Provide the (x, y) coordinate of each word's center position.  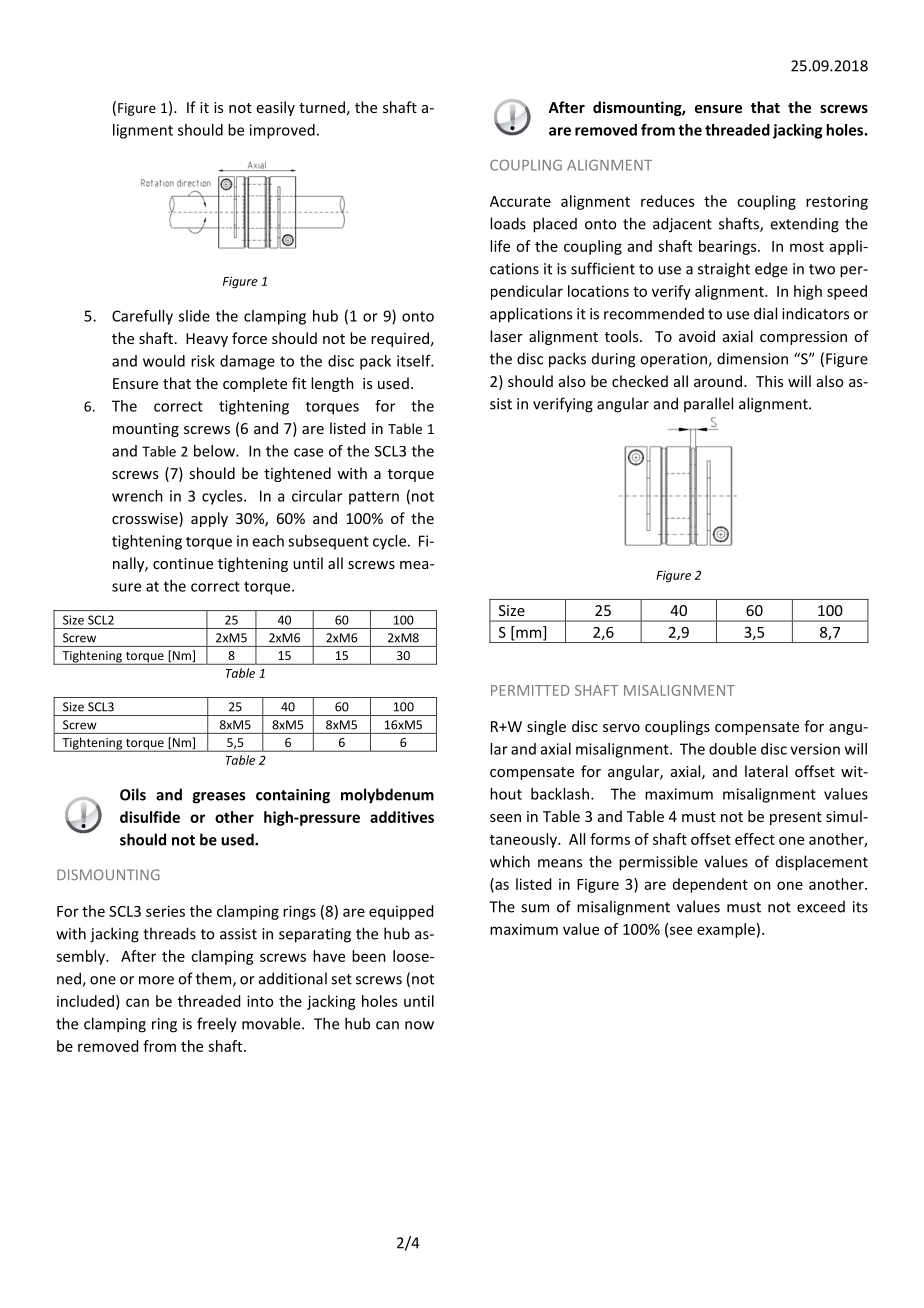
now (419, 1025)
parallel (708, 404)
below (215, 451)
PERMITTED (530, 690)
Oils (133, 794)
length (332, 384)
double (732, 749)
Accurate (520, 201)
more (156, 980)
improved (282, 131)
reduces (667, 201)
